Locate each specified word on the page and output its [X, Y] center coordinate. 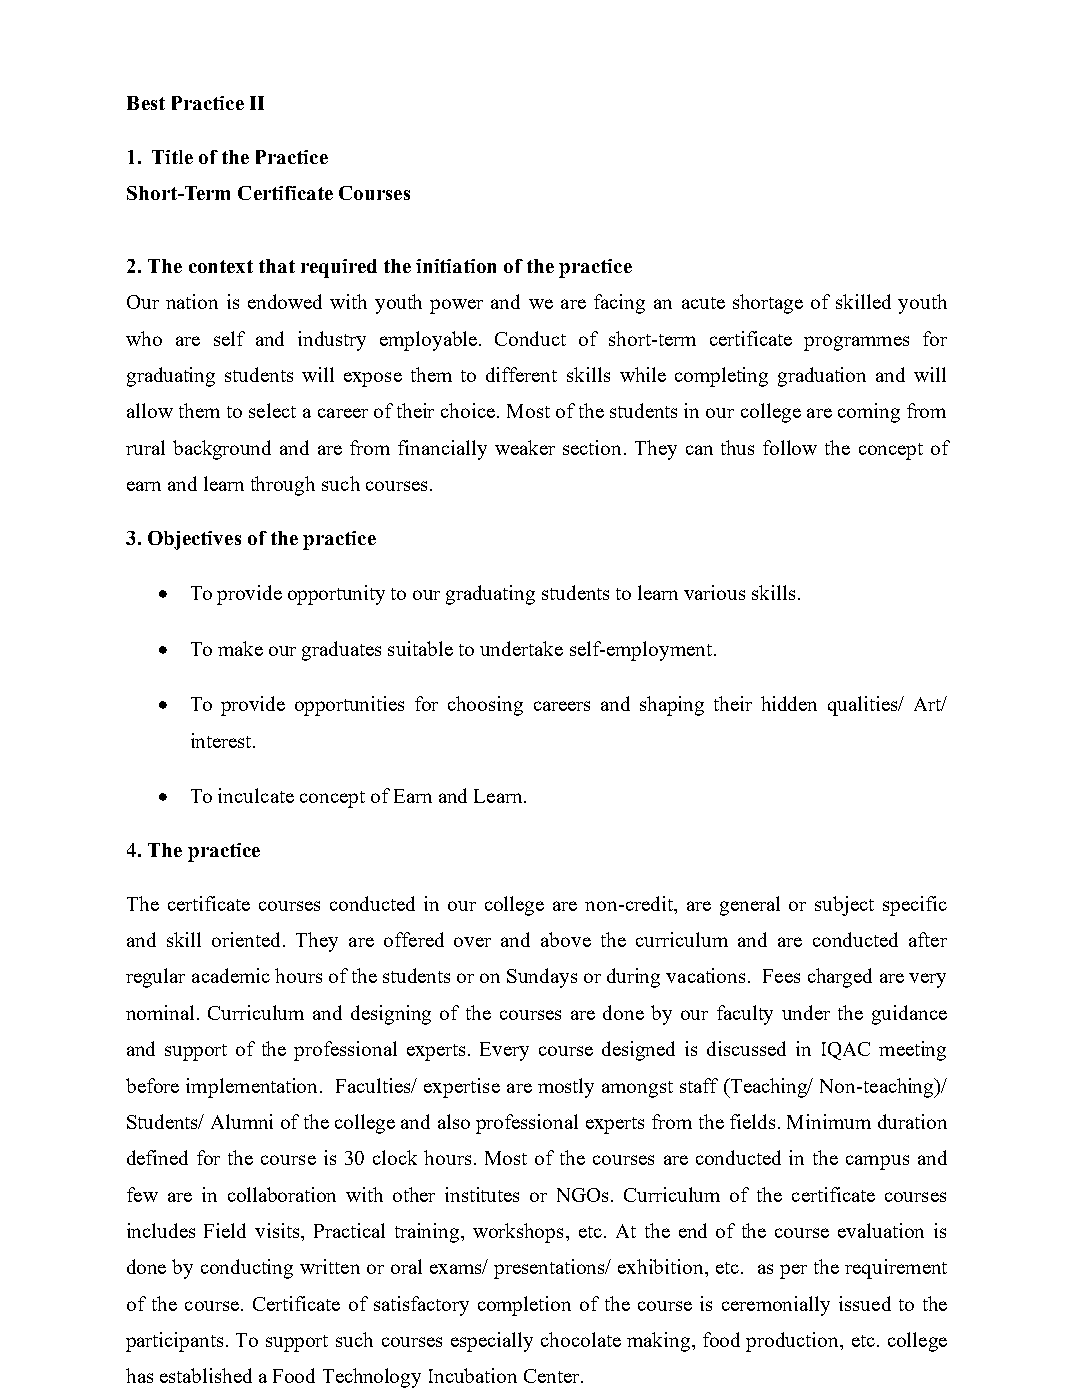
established [206, 1375]
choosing [485, 706]
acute [703, 303]
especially [492, 1342]
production [793, 1342]
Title [172, 157]
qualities [864, 706]
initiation [456, 266]
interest [222, 740]
